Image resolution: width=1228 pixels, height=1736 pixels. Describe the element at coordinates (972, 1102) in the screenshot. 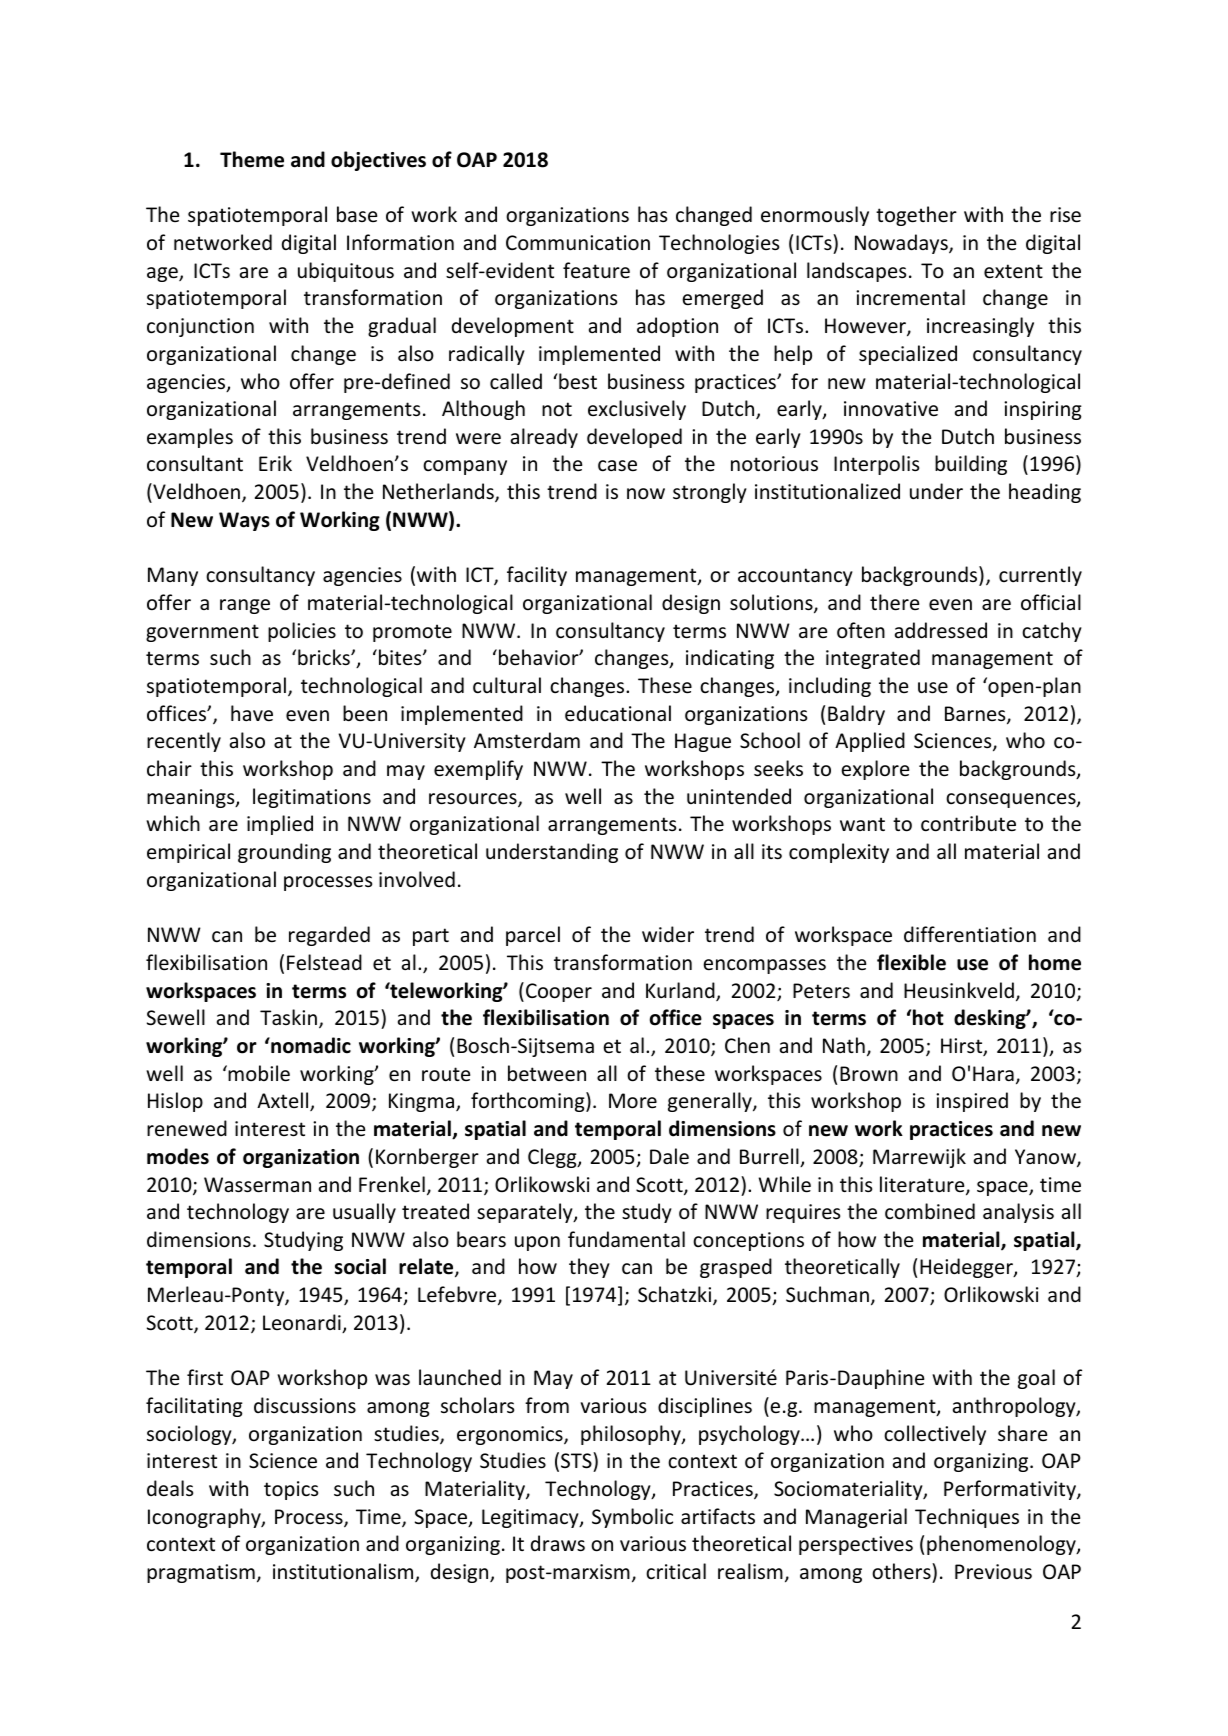

I see `inspired` at that location.
